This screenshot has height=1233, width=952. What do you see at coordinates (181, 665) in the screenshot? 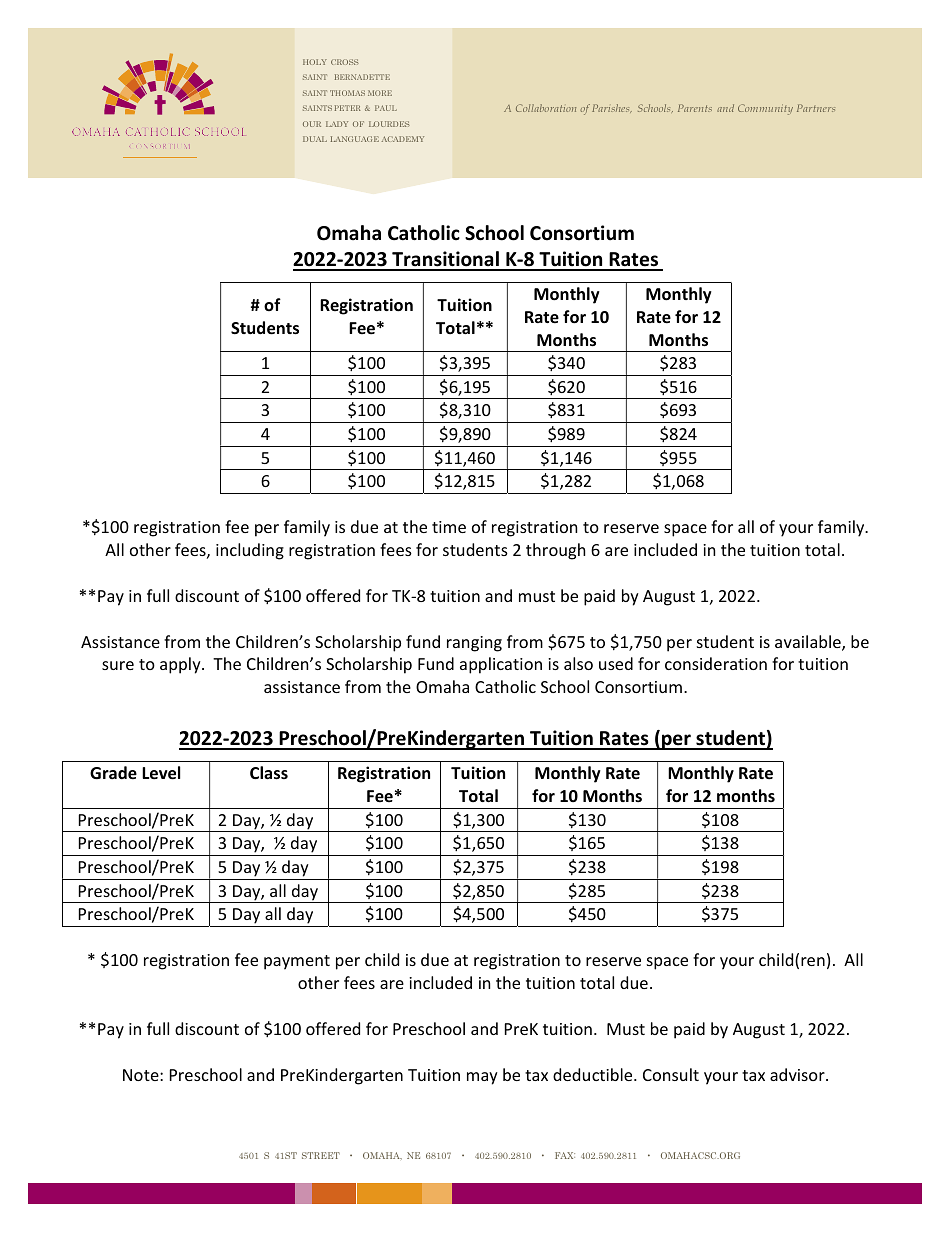
I see `apply` at bounding box center [181, 665].
